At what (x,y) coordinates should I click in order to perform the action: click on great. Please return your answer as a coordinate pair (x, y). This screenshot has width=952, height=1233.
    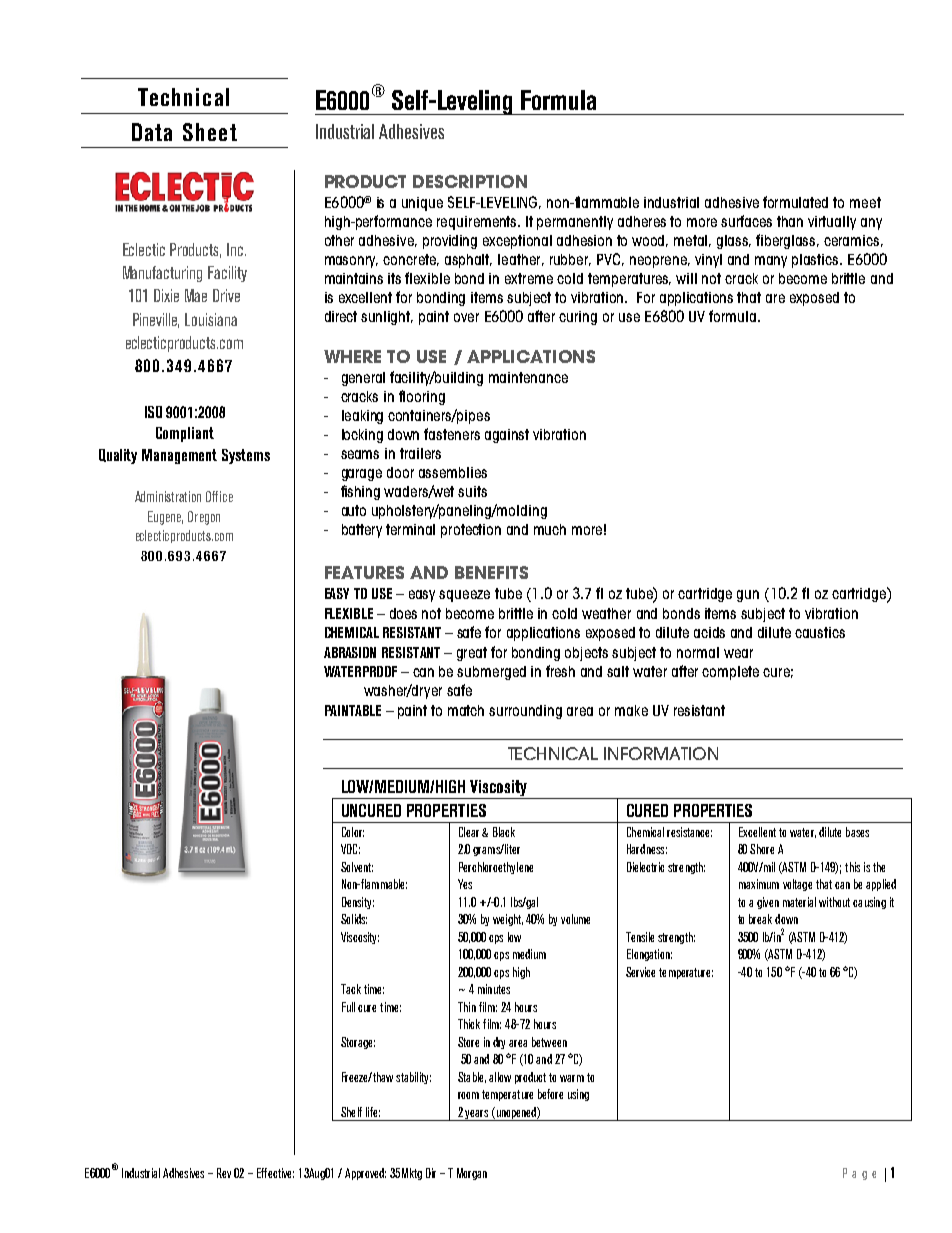
    Looking at the image, I should click on (472, 654).
